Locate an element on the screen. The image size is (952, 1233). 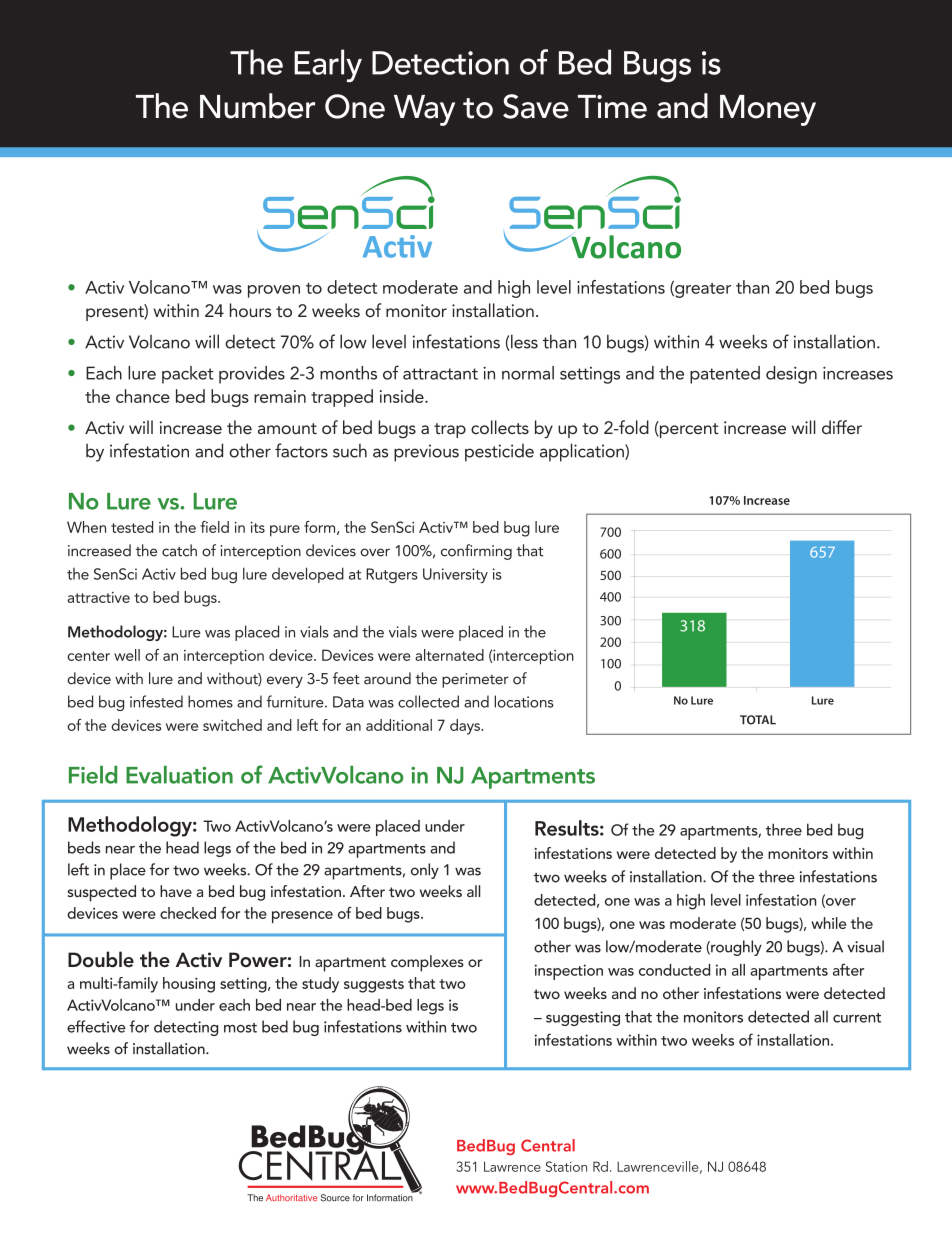
housing is located at coordinates (189, 985).
